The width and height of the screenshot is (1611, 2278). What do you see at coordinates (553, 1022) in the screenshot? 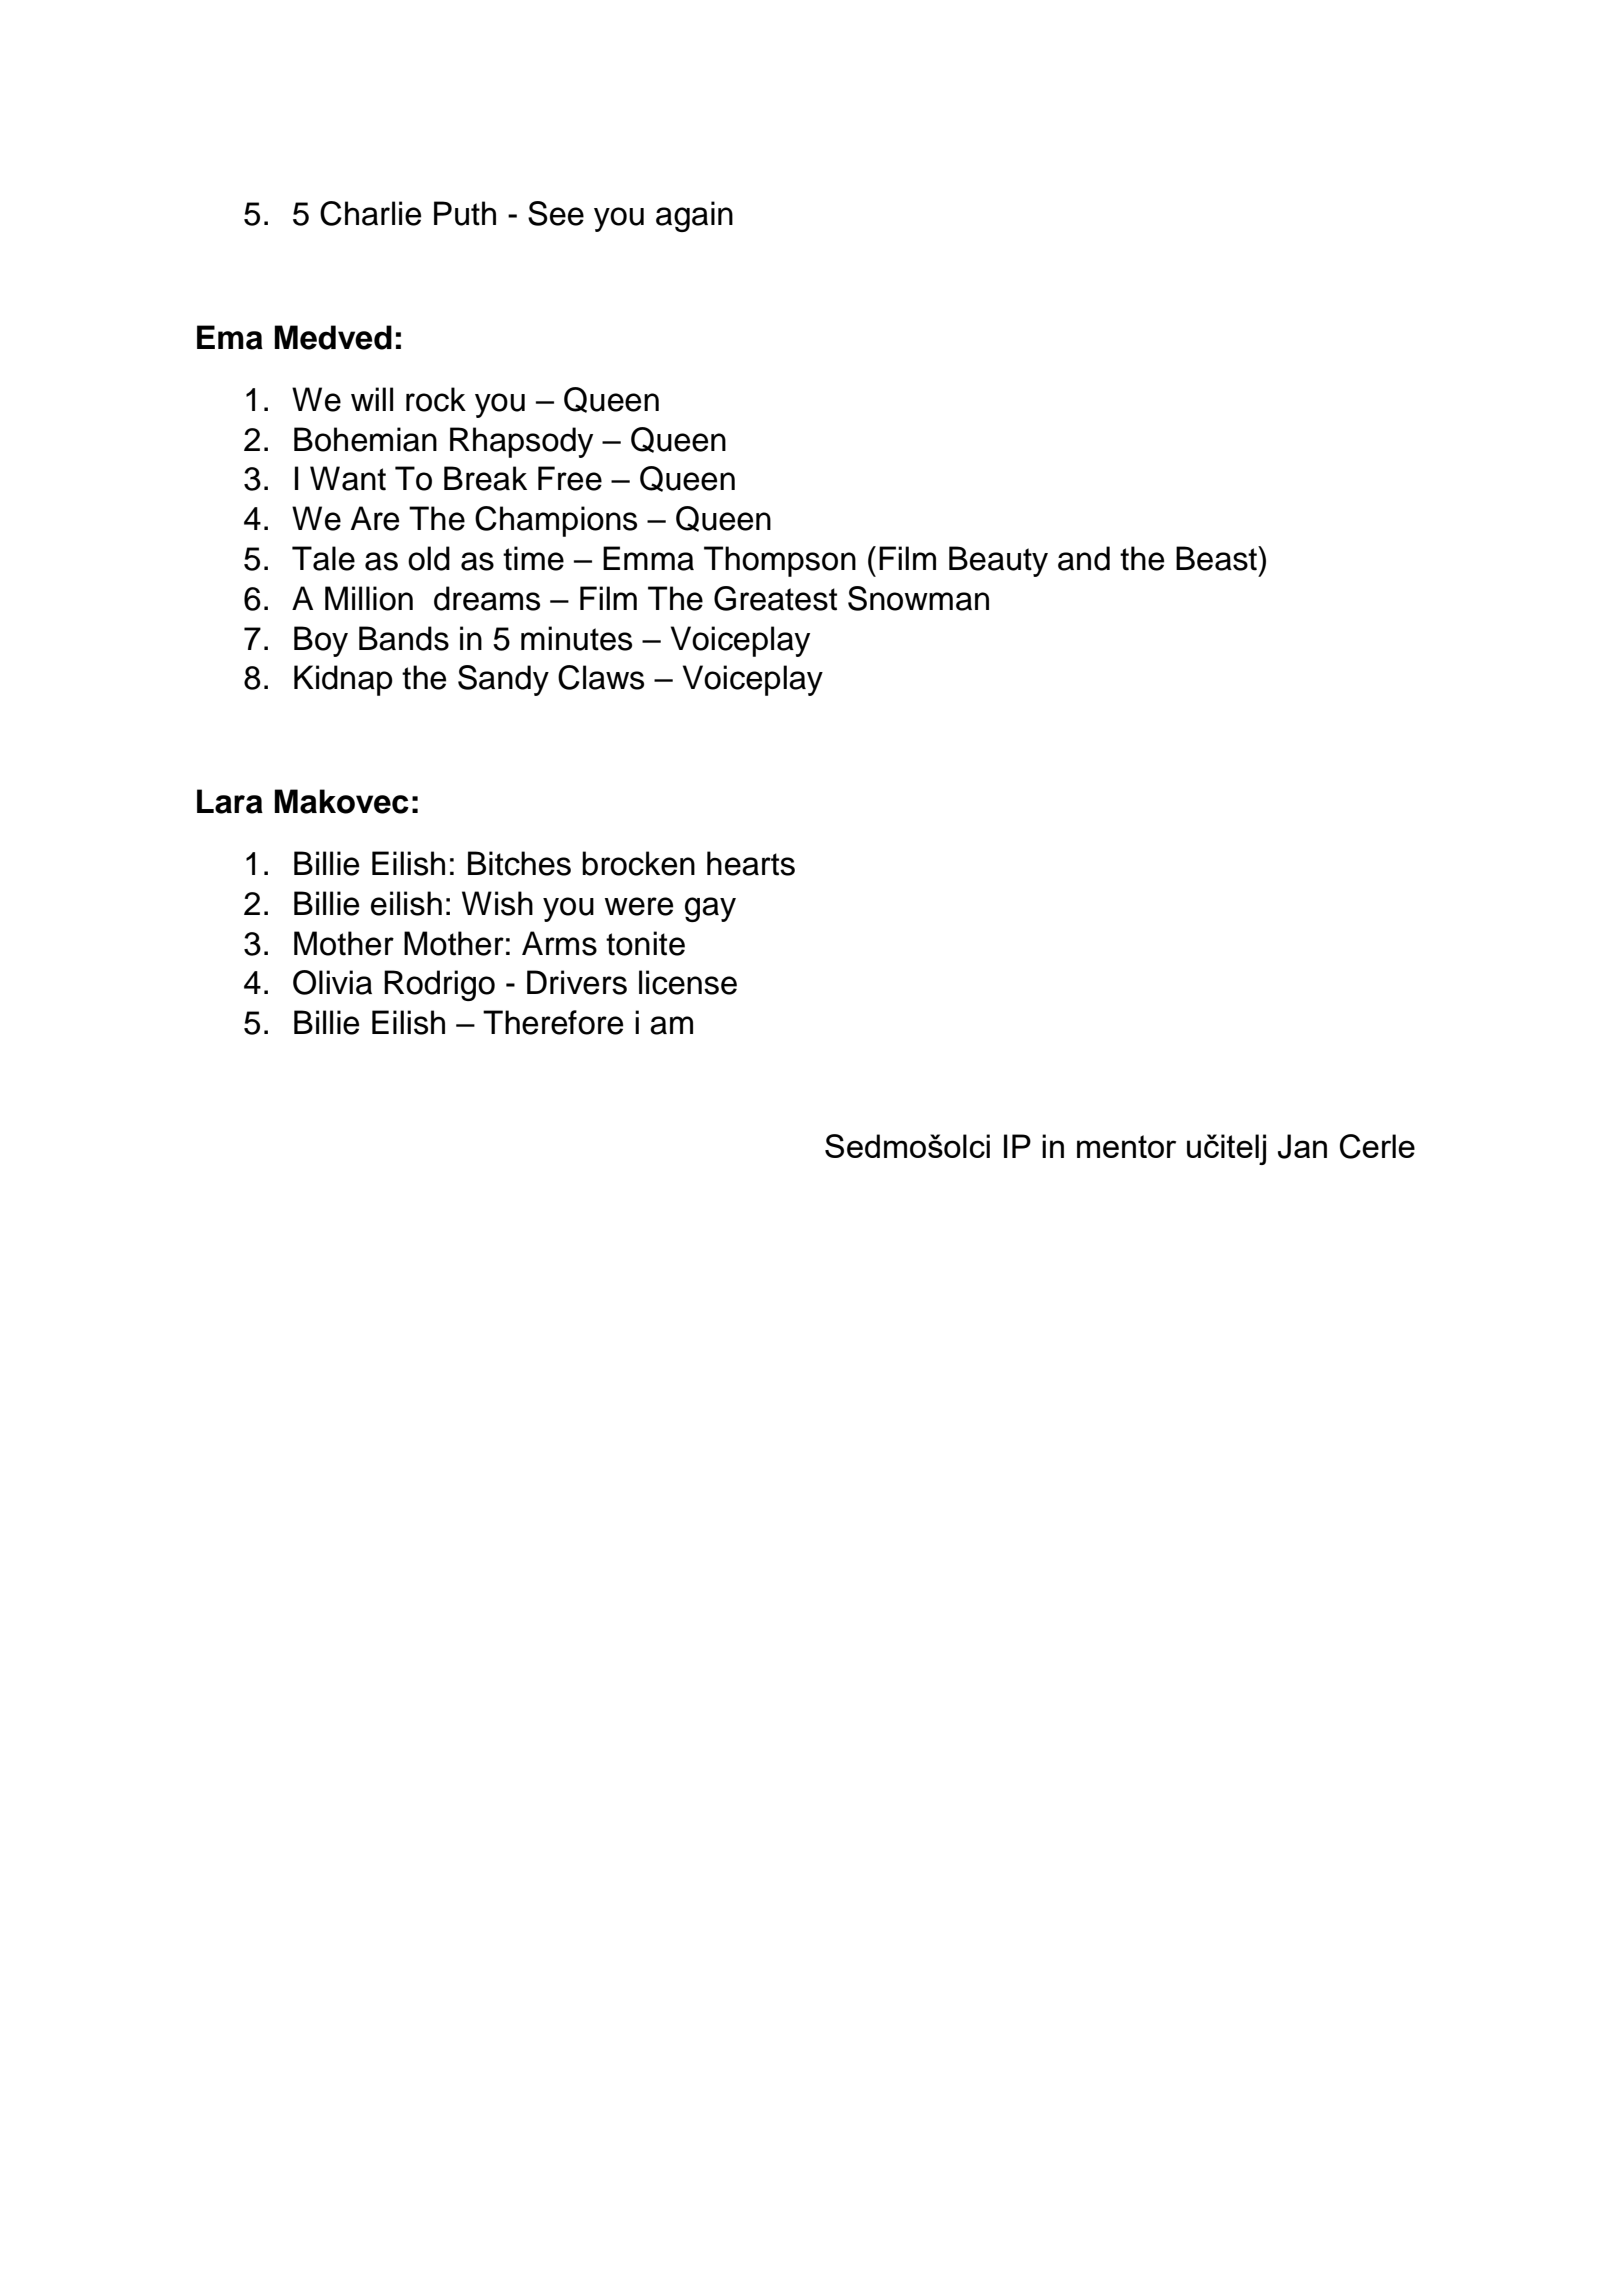
I see `Therefore` at bounding box center [553, 1022].
